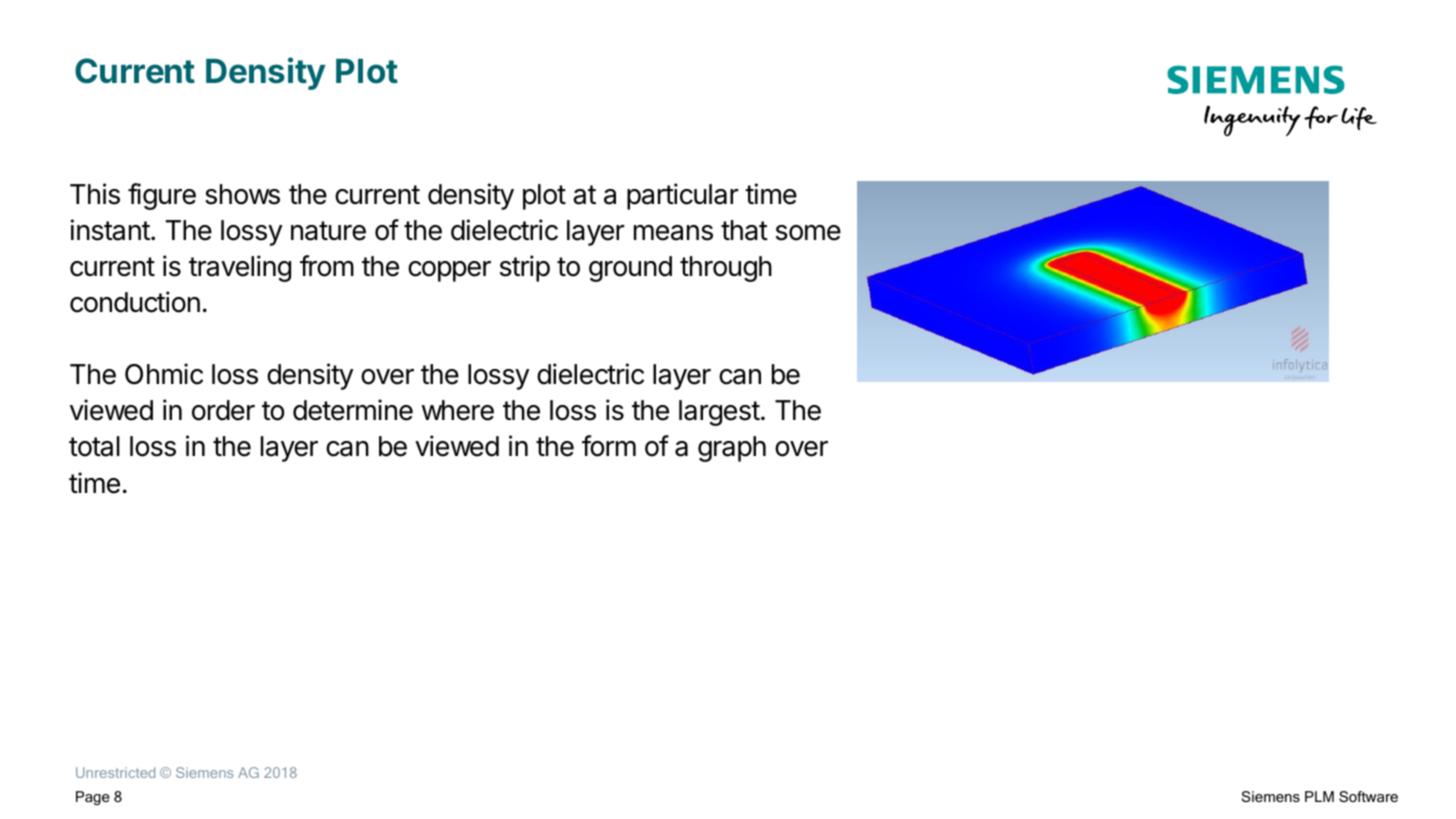  What do you see at coordinates (94, 446) in the screenshot?
I see `total` at bounding box center [94, 446].
